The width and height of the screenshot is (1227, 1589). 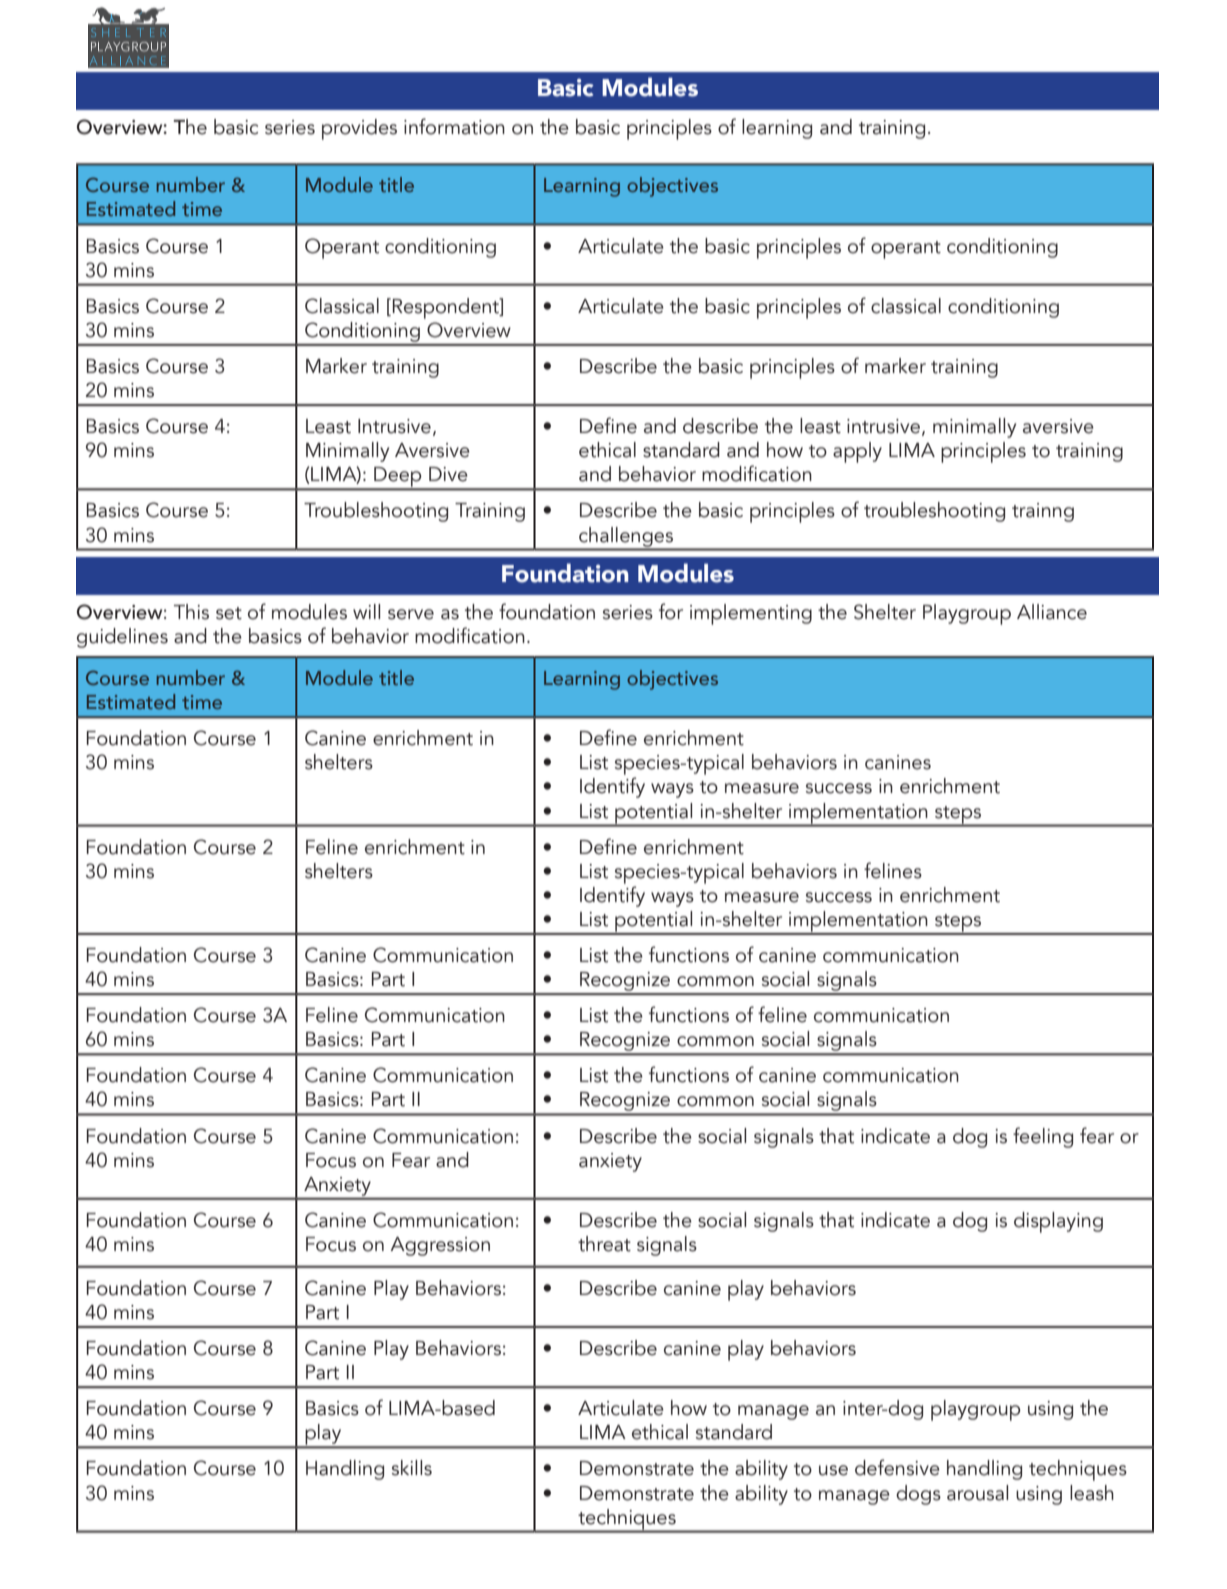 I want to click on implementing, so click(x=751, y=614).
